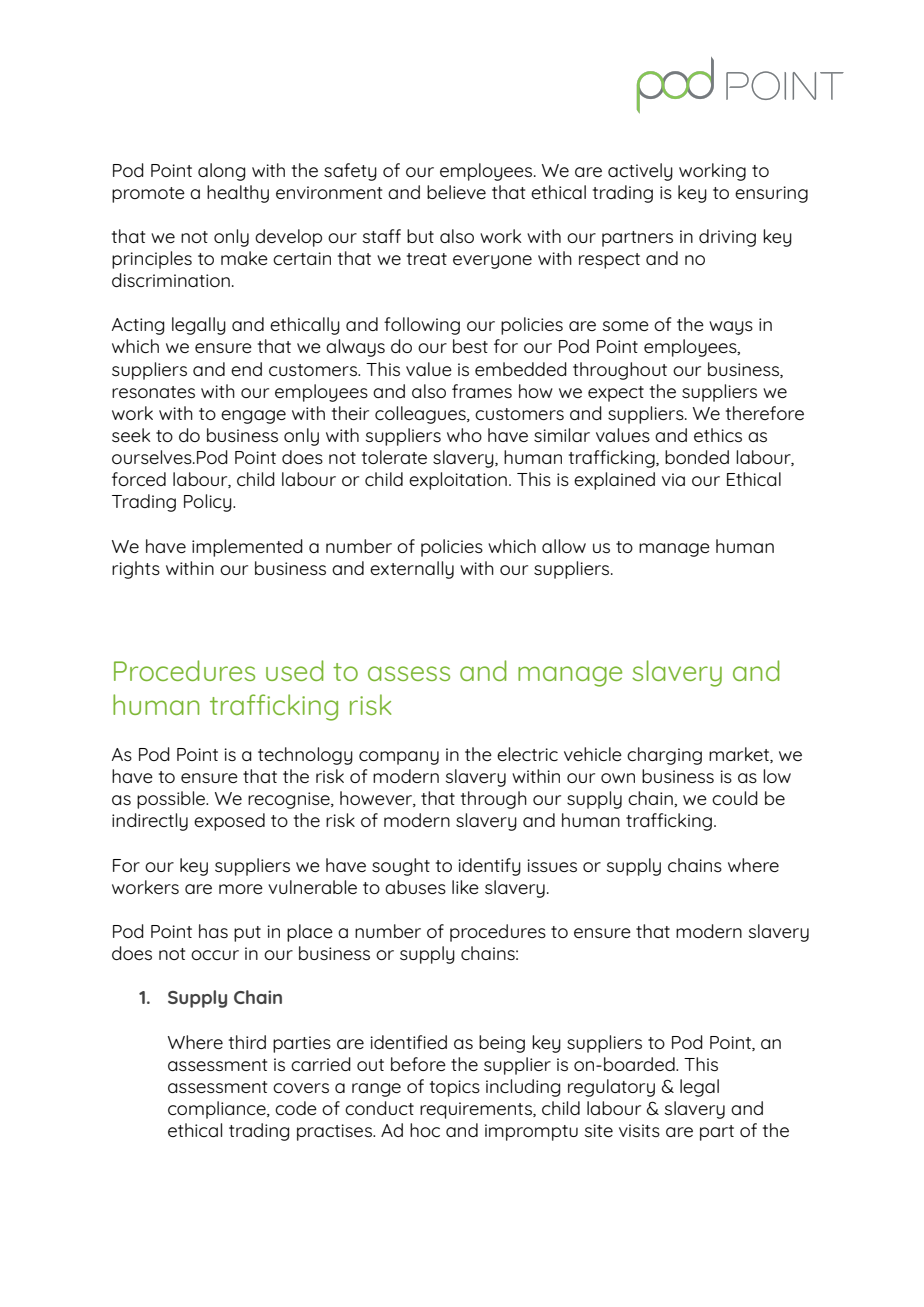 The image size is (924, 1307). What do you see at coordinates (639, 1130) in the screenshot?
I see `visits` at bounding box center [639, 1130].
